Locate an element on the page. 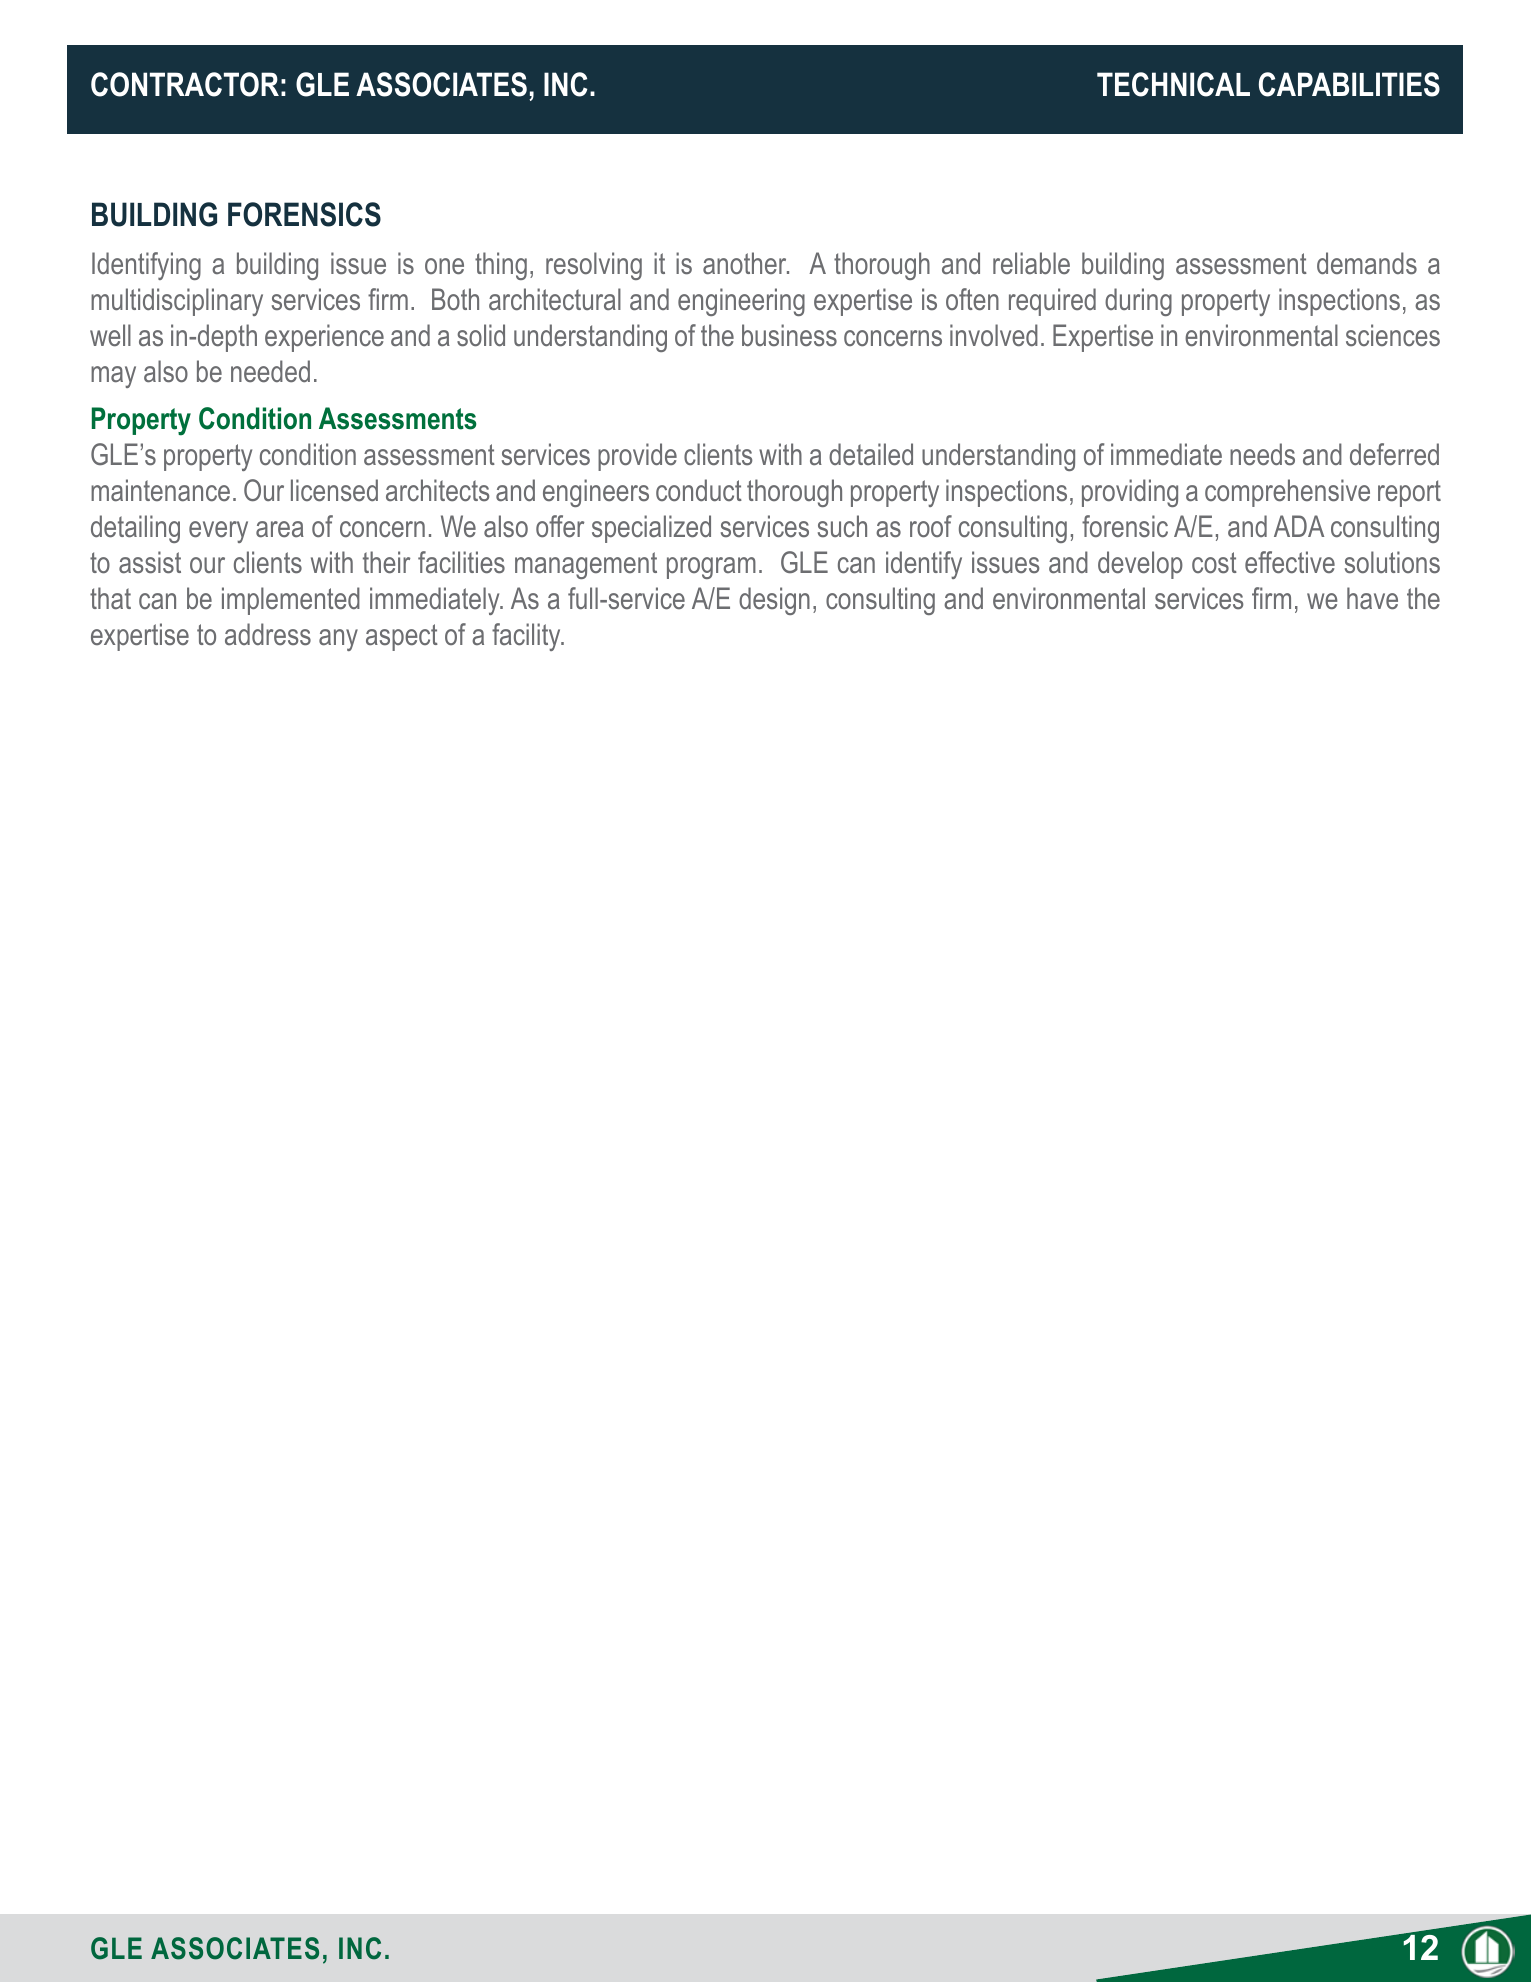  address is located at coordinates (268, 634).
